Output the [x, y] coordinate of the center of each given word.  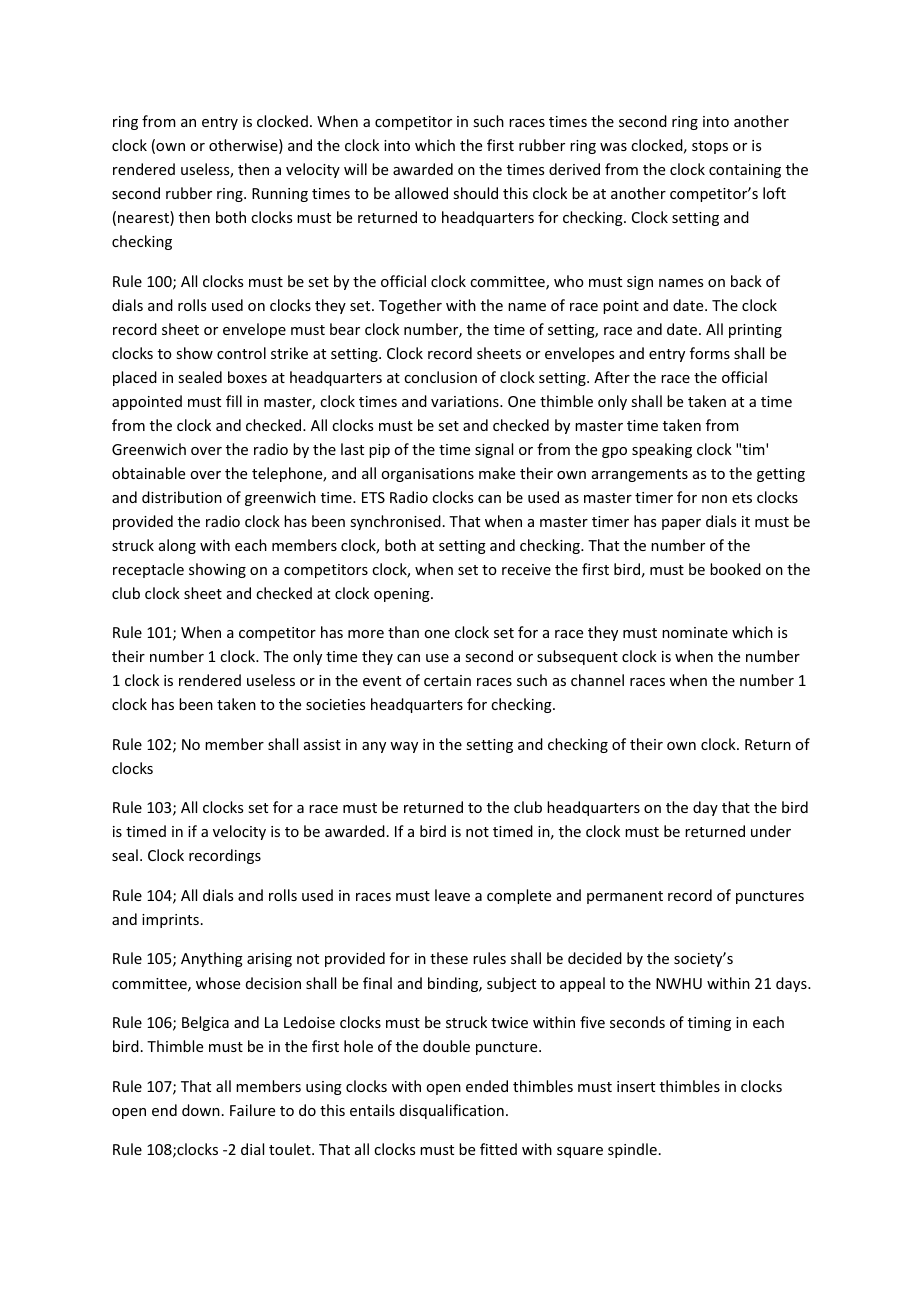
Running [280, 195]
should [475, 193]
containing [745, 171]
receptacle [148, 570]
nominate [695, 632]
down [201, 1110]
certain [447, 680]
